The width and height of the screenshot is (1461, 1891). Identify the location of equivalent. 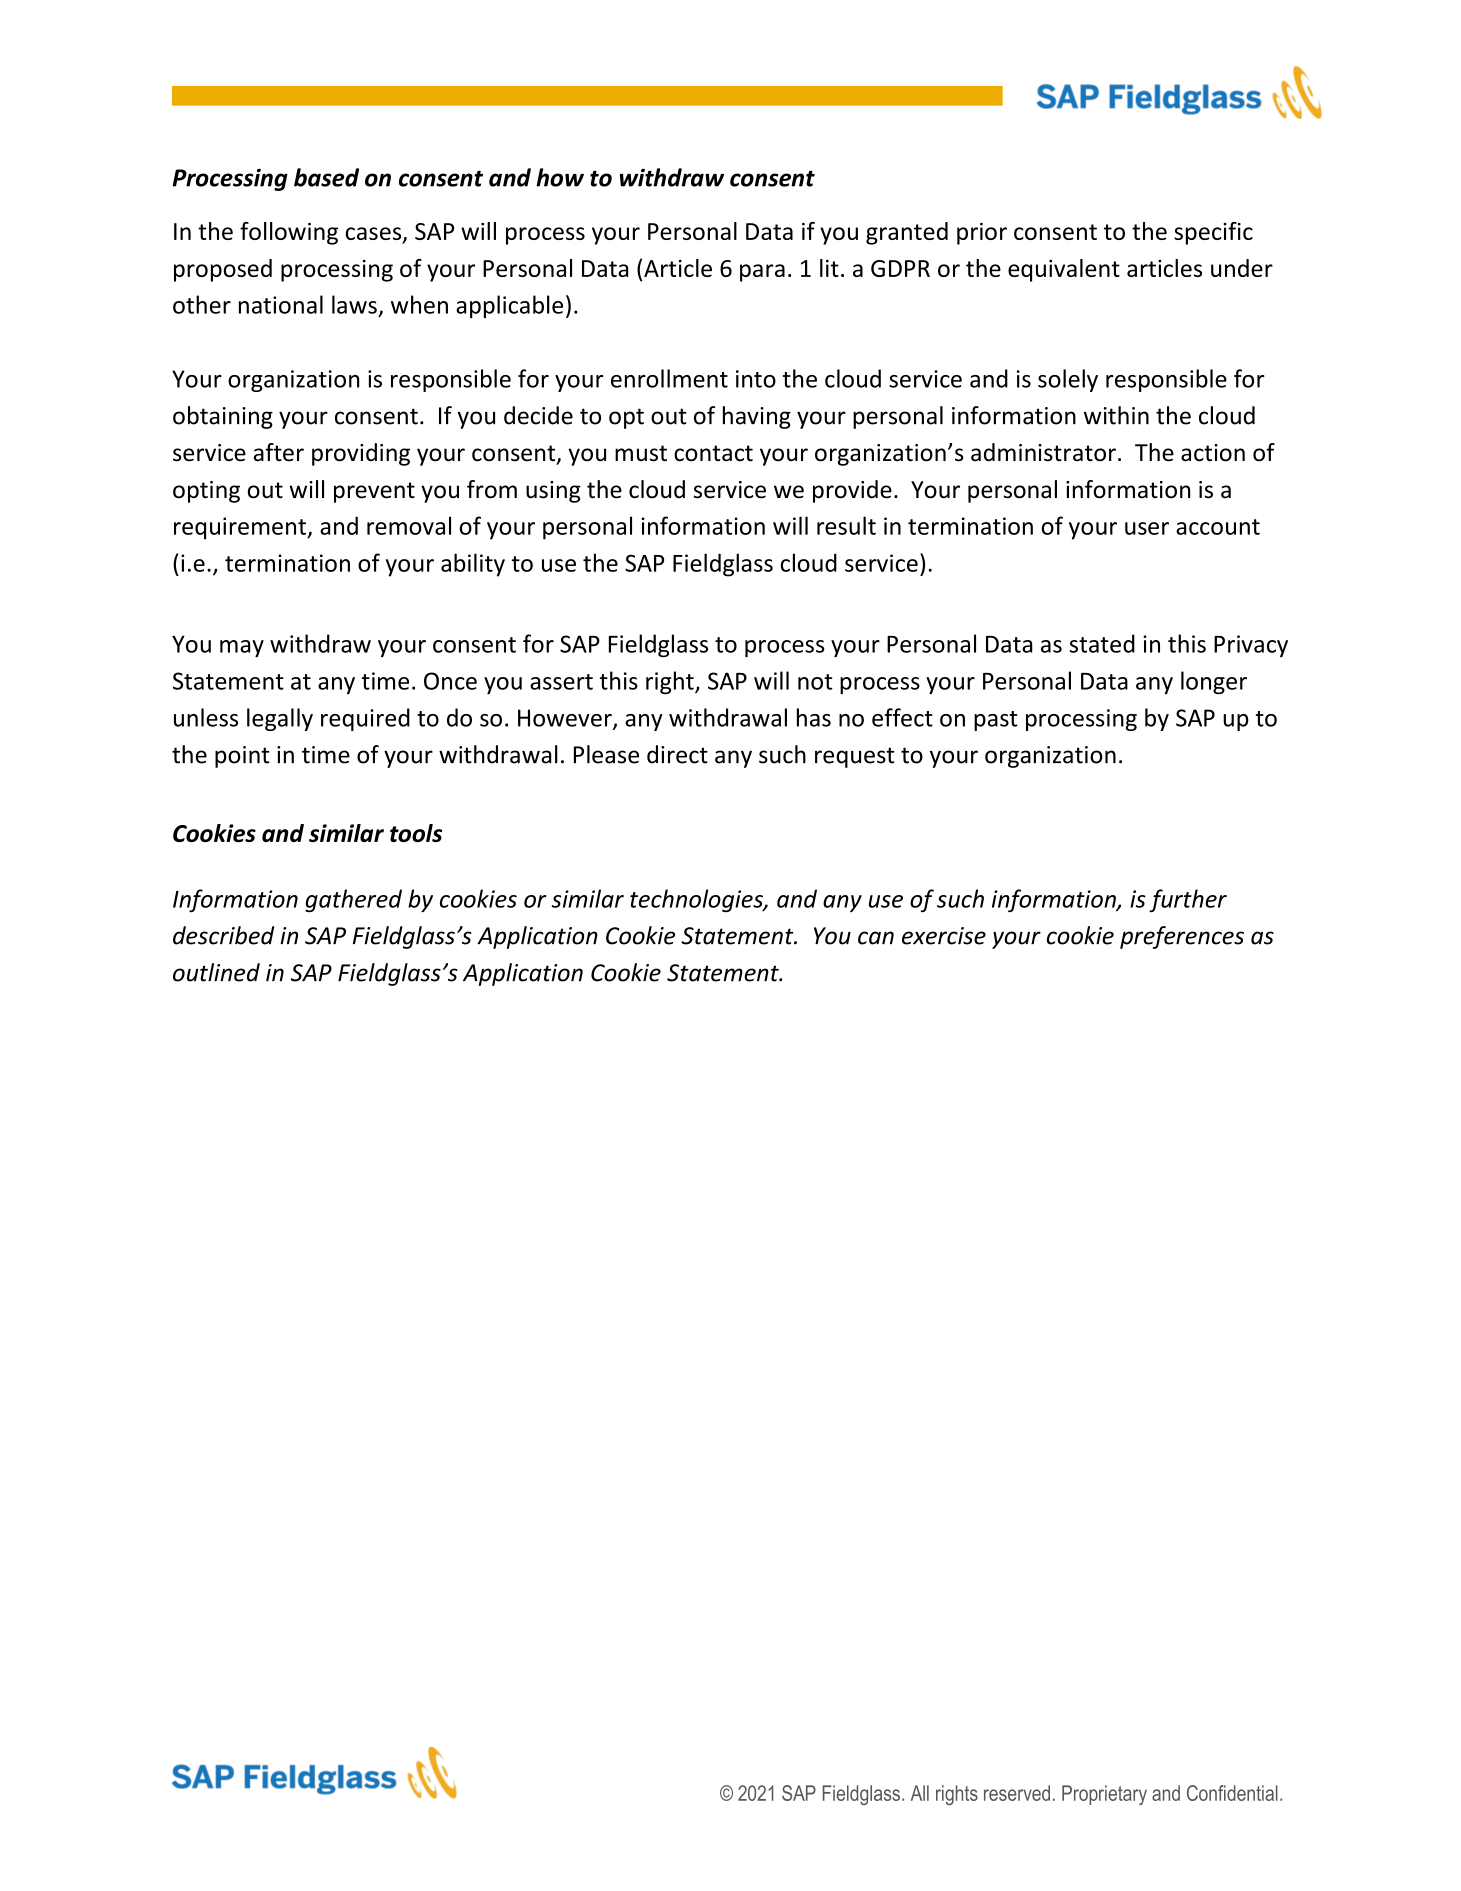
(1064, 270).
